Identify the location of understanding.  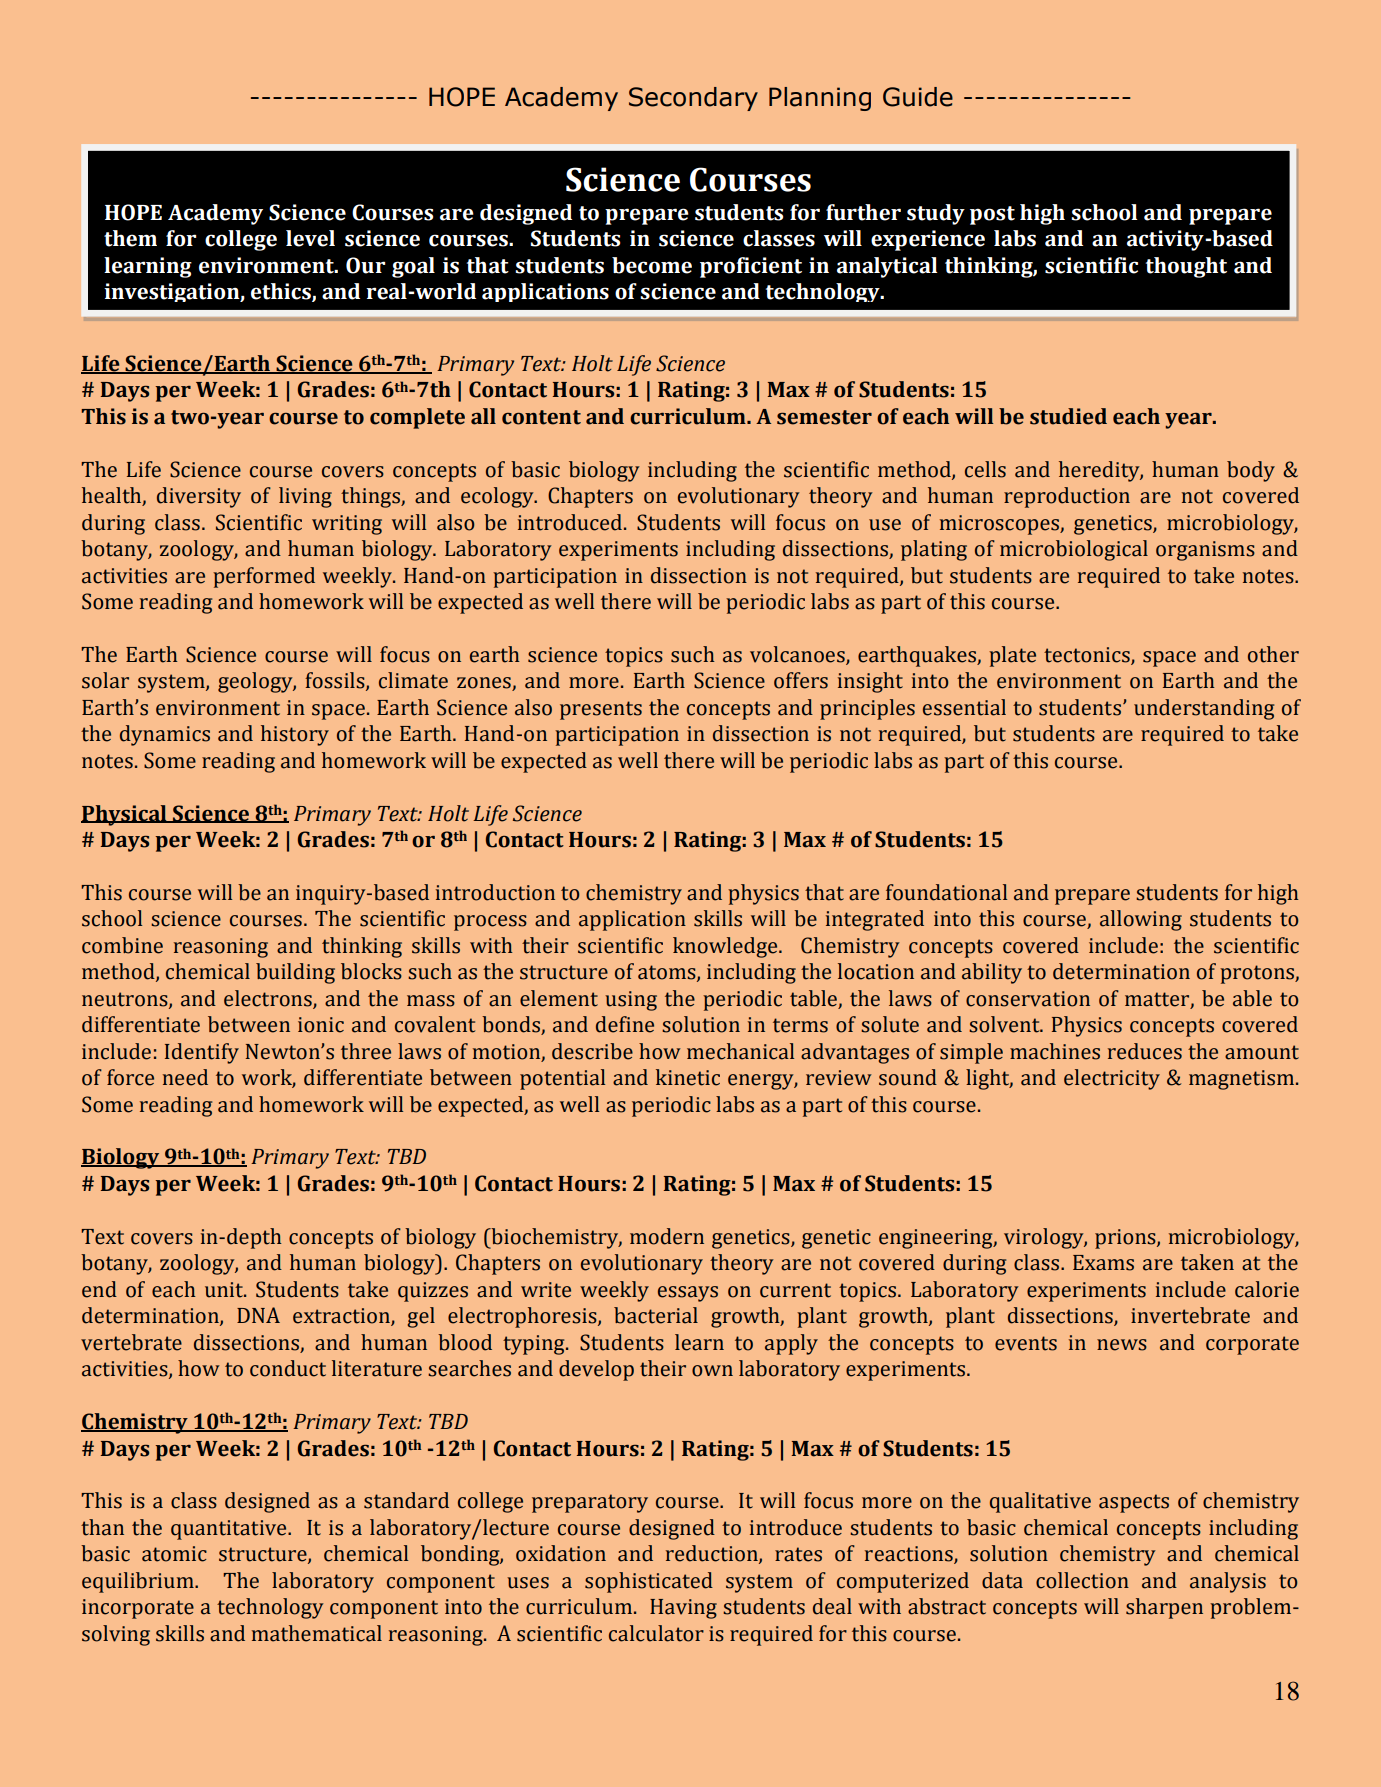
(1204, 709).
